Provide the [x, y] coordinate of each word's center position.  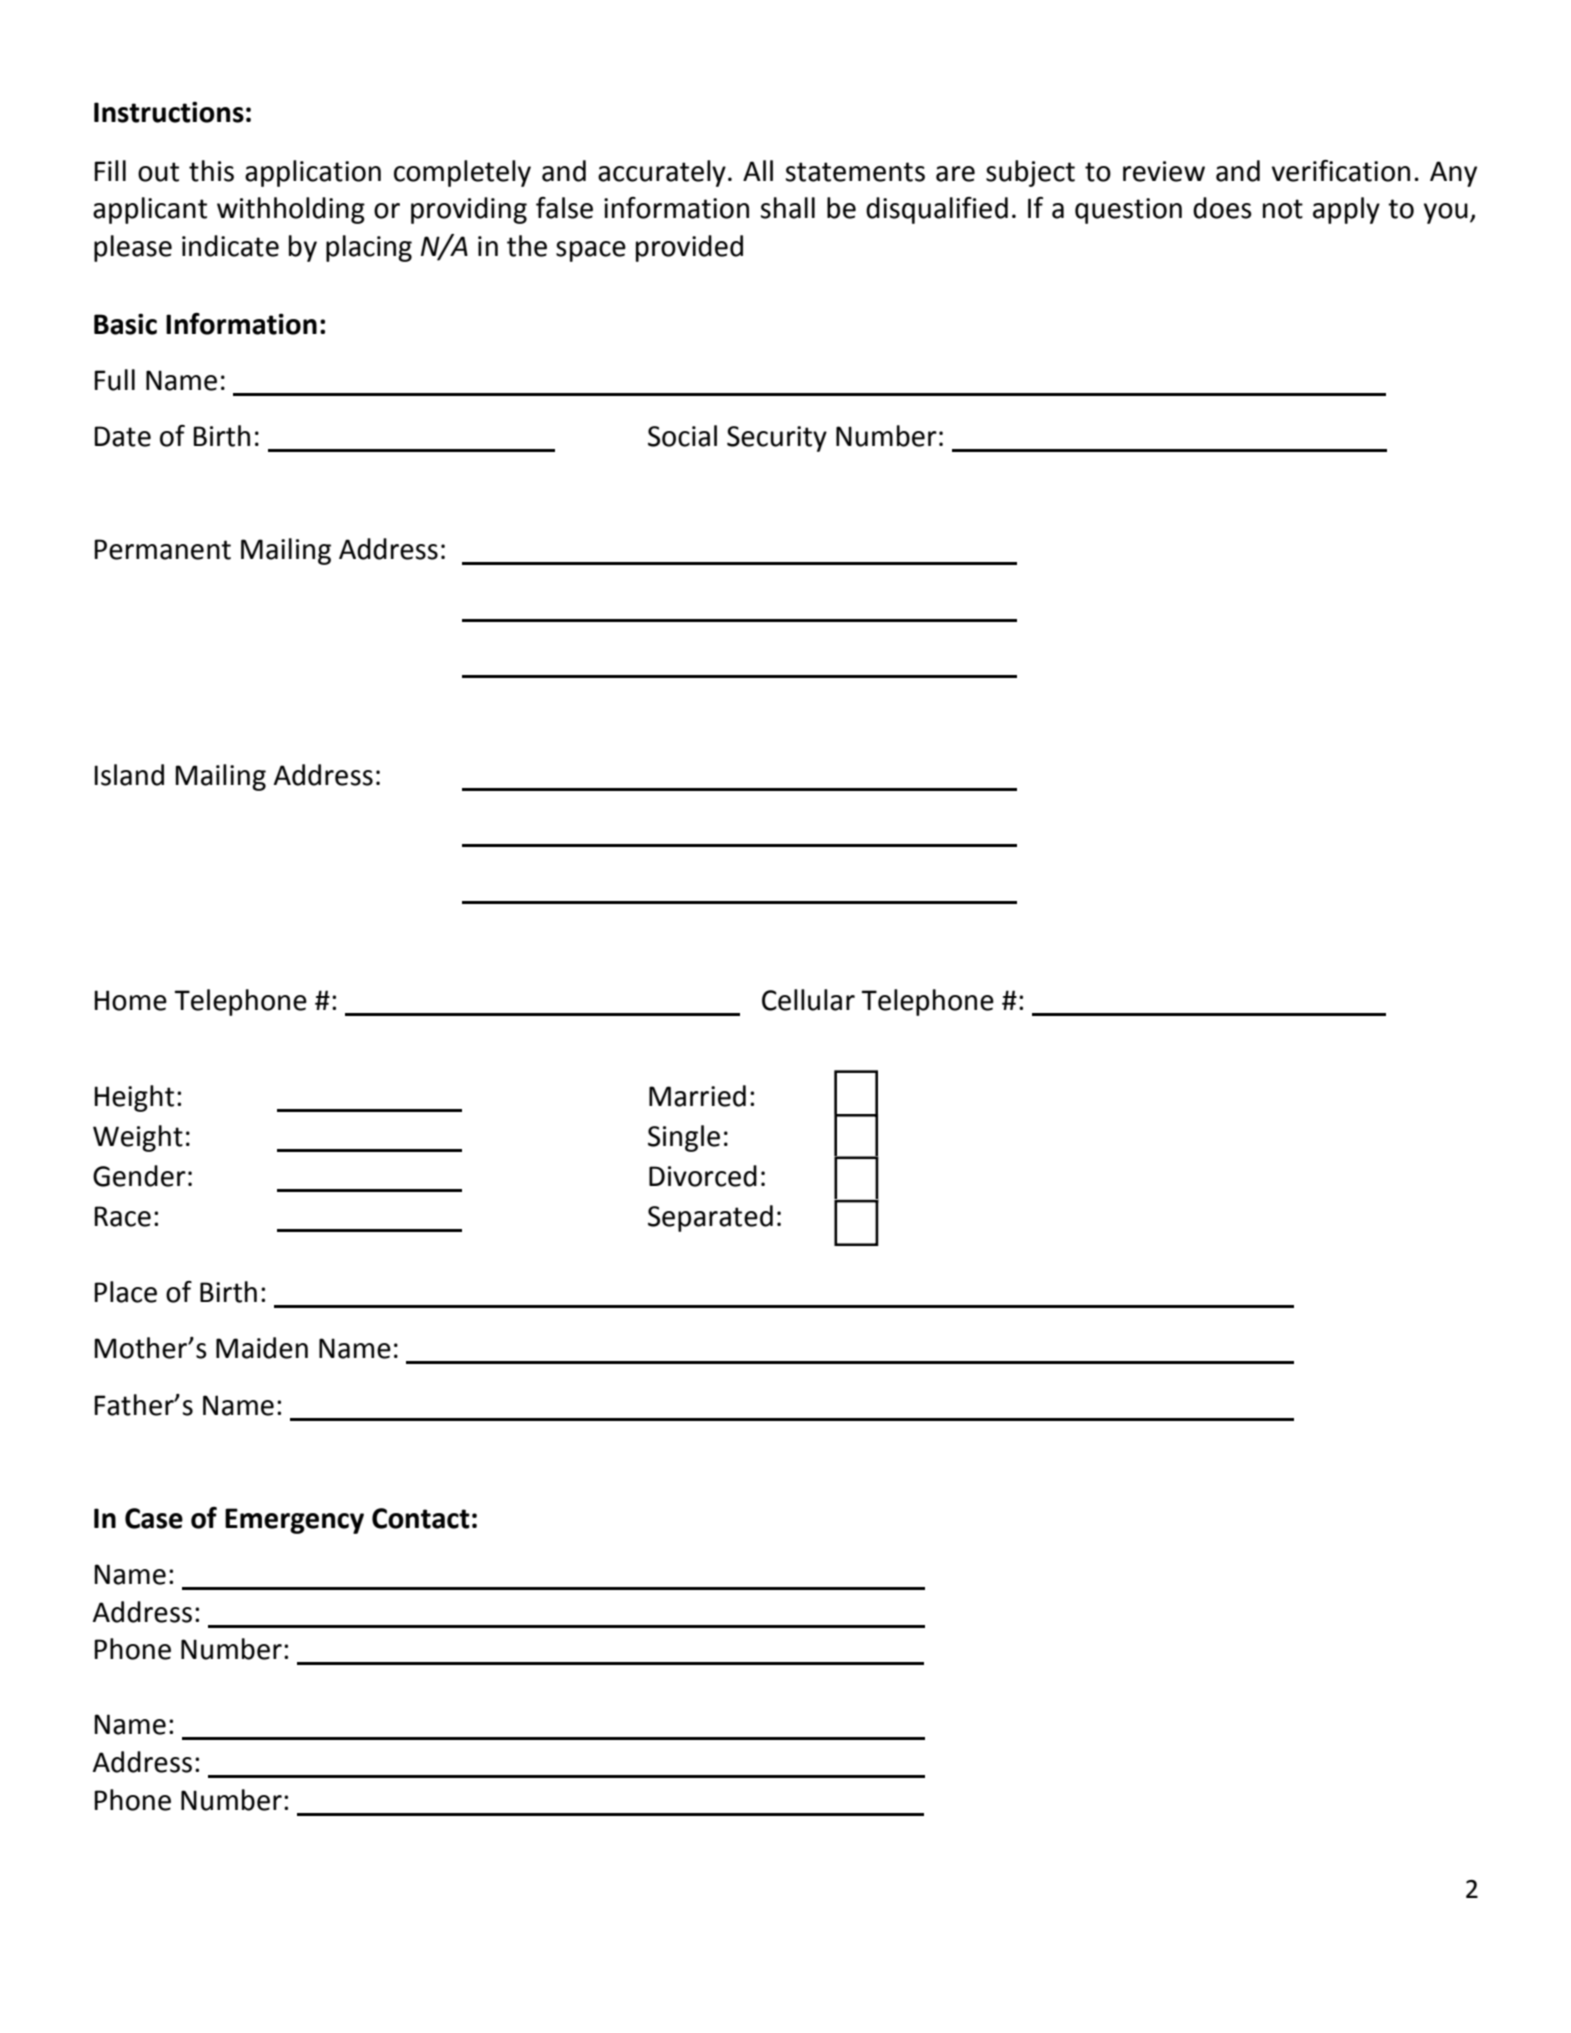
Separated [710, 1218]
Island [129, 775]
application [313, 173]
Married [697, 1096]
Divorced [703, 1176]
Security [777, 439]
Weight [138, 1138]
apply [1346, 210]
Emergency [294, 1521]
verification [1341, 171]
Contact [421, 1518]
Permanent [163, 549]
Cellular [808, 1000]
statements [855, 172]
